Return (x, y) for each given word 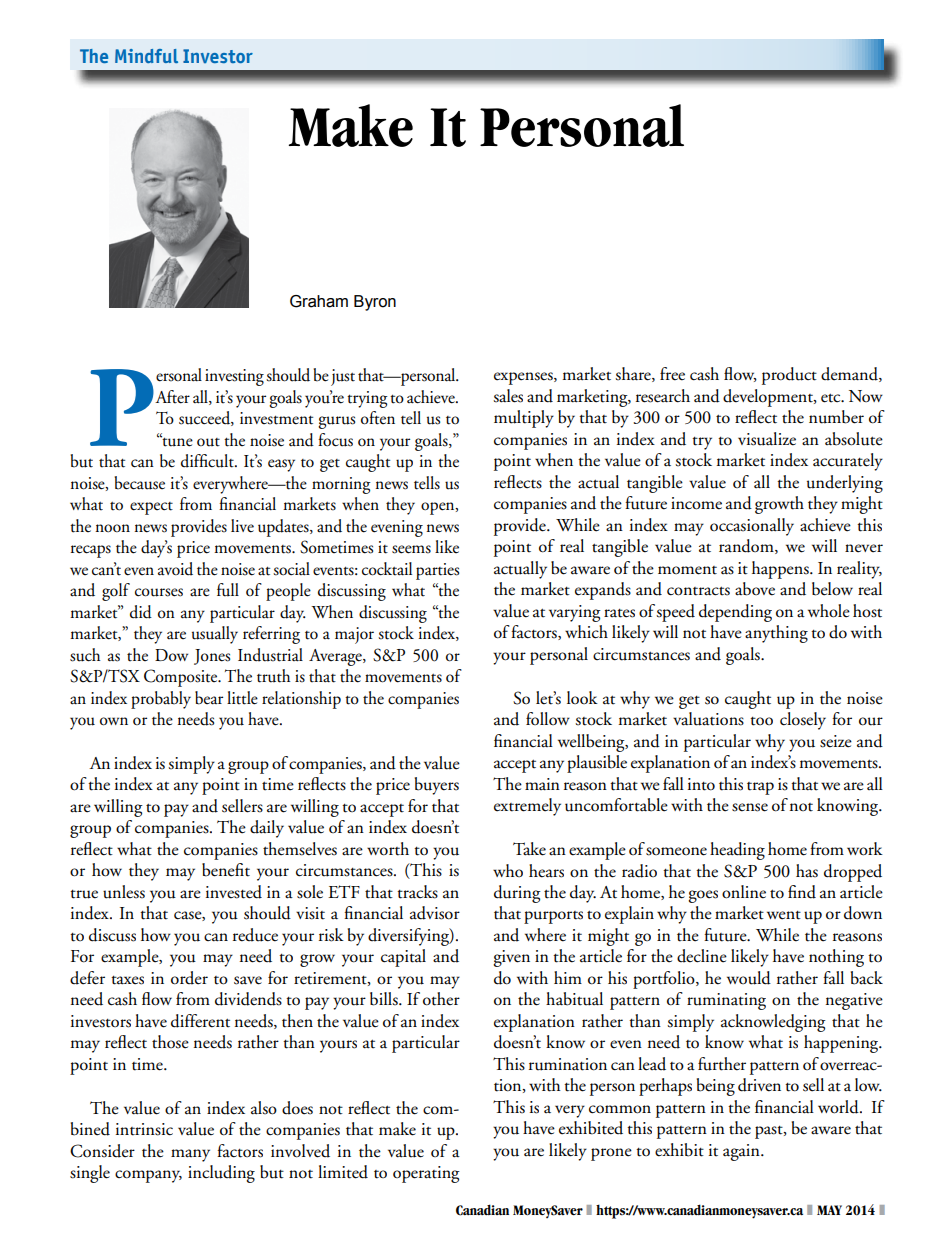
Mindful (146, 56)
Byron (375, 303)
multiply (524, 419)
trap (760, 788)
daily (267, 829)
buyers (437, 786)
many (190, 1155)
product (789, 376)
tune (176, 441)
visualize (767, 439)
